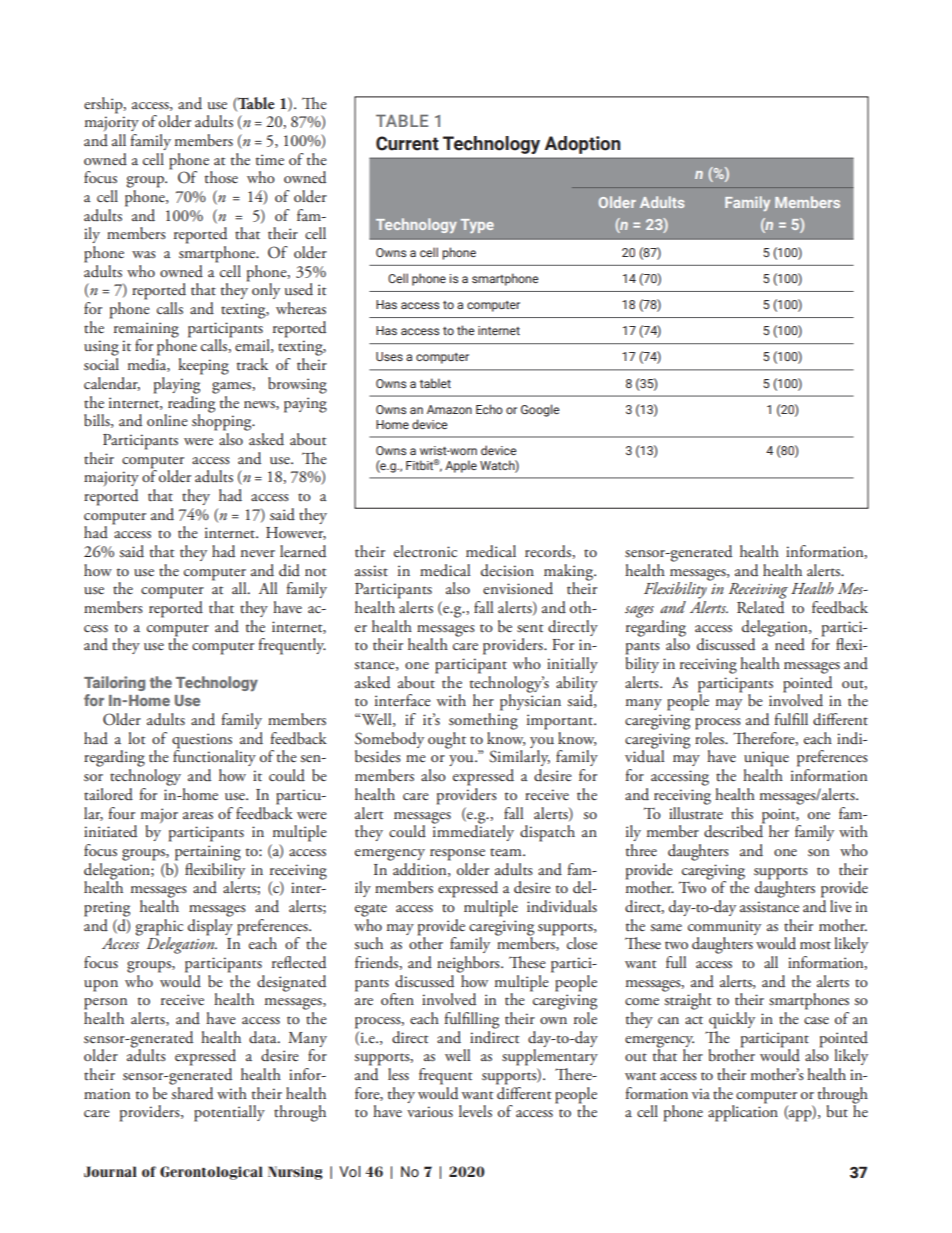 The height and width of the screenshot is (1233, 952). I want to click on response, so click(457, 855).
